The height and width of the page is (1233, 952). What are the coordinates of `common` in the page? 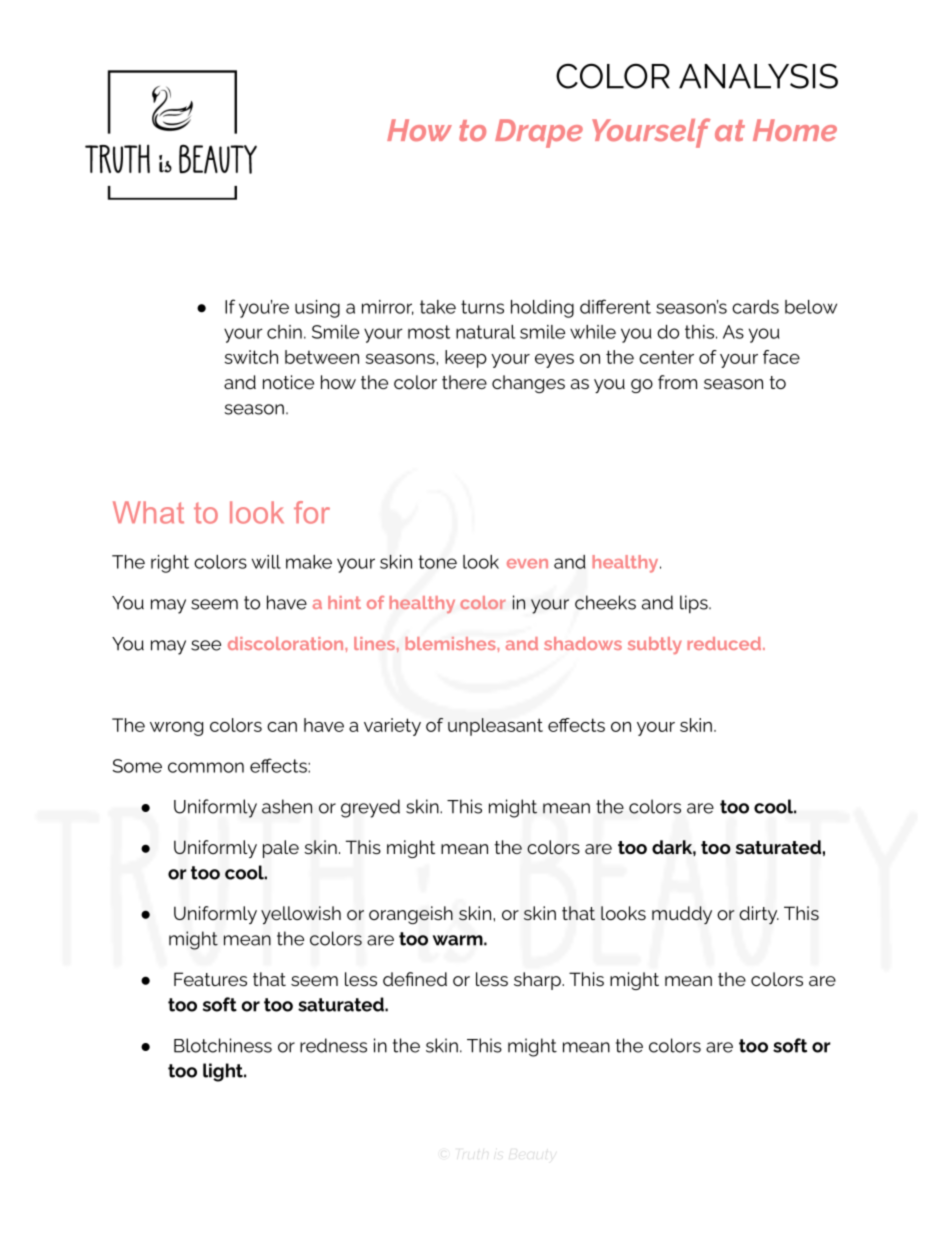 It's located at (206, 767).
